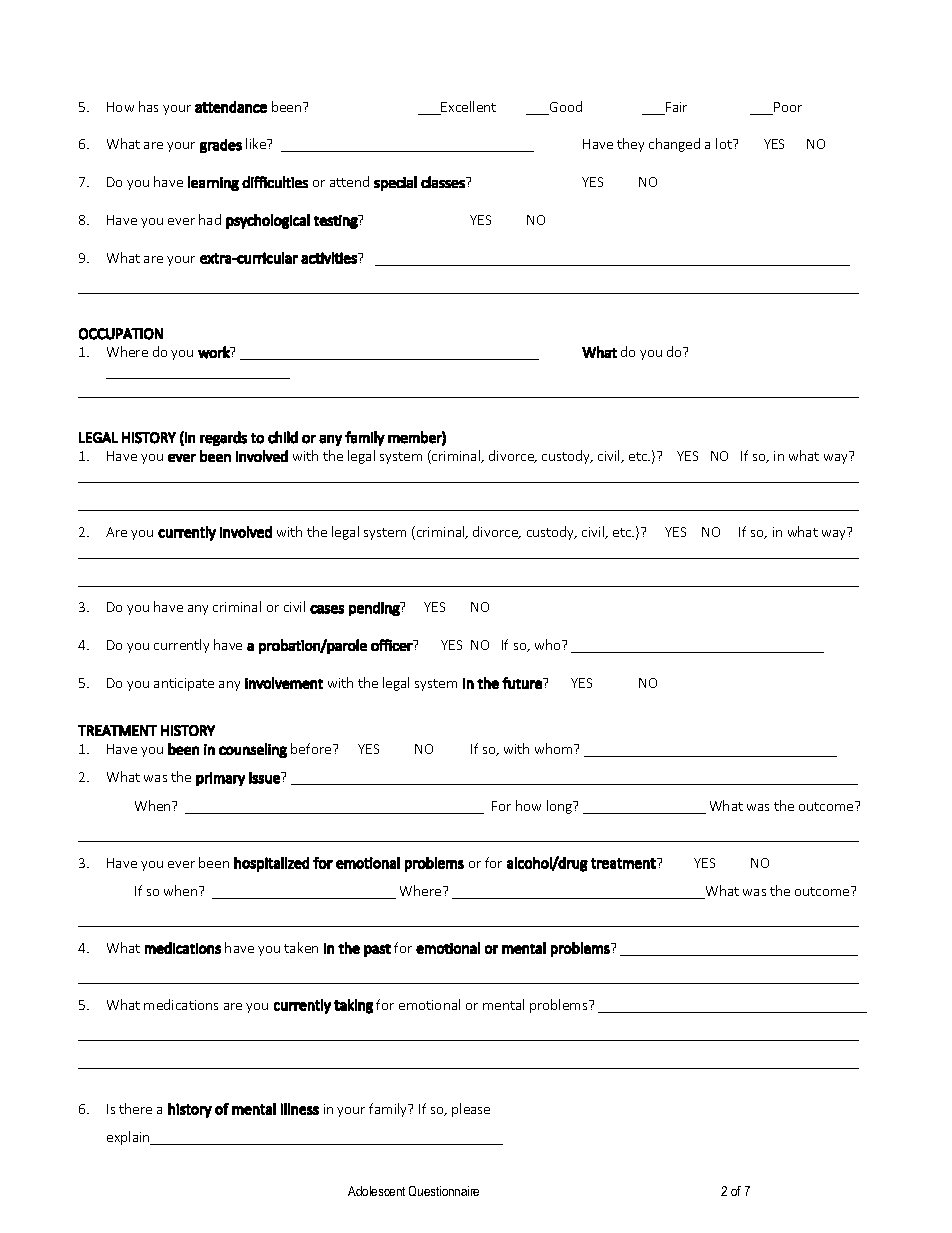 The image size is (952, 1233). Describe the element at coordinates (223, 438) in the screenshot. I see `regards` at that location.
